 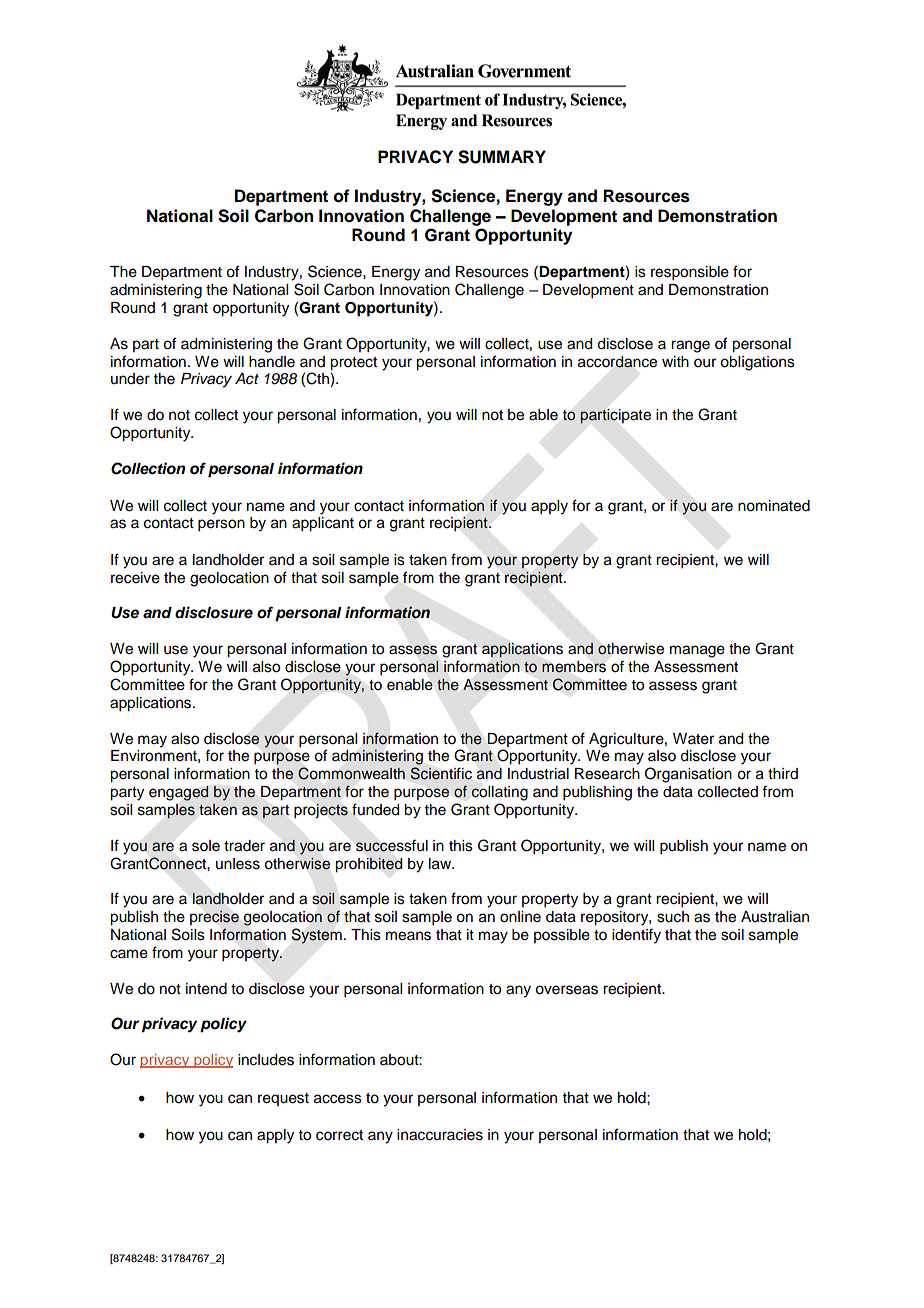 I want to click on members, so click(x=574, y=667).
